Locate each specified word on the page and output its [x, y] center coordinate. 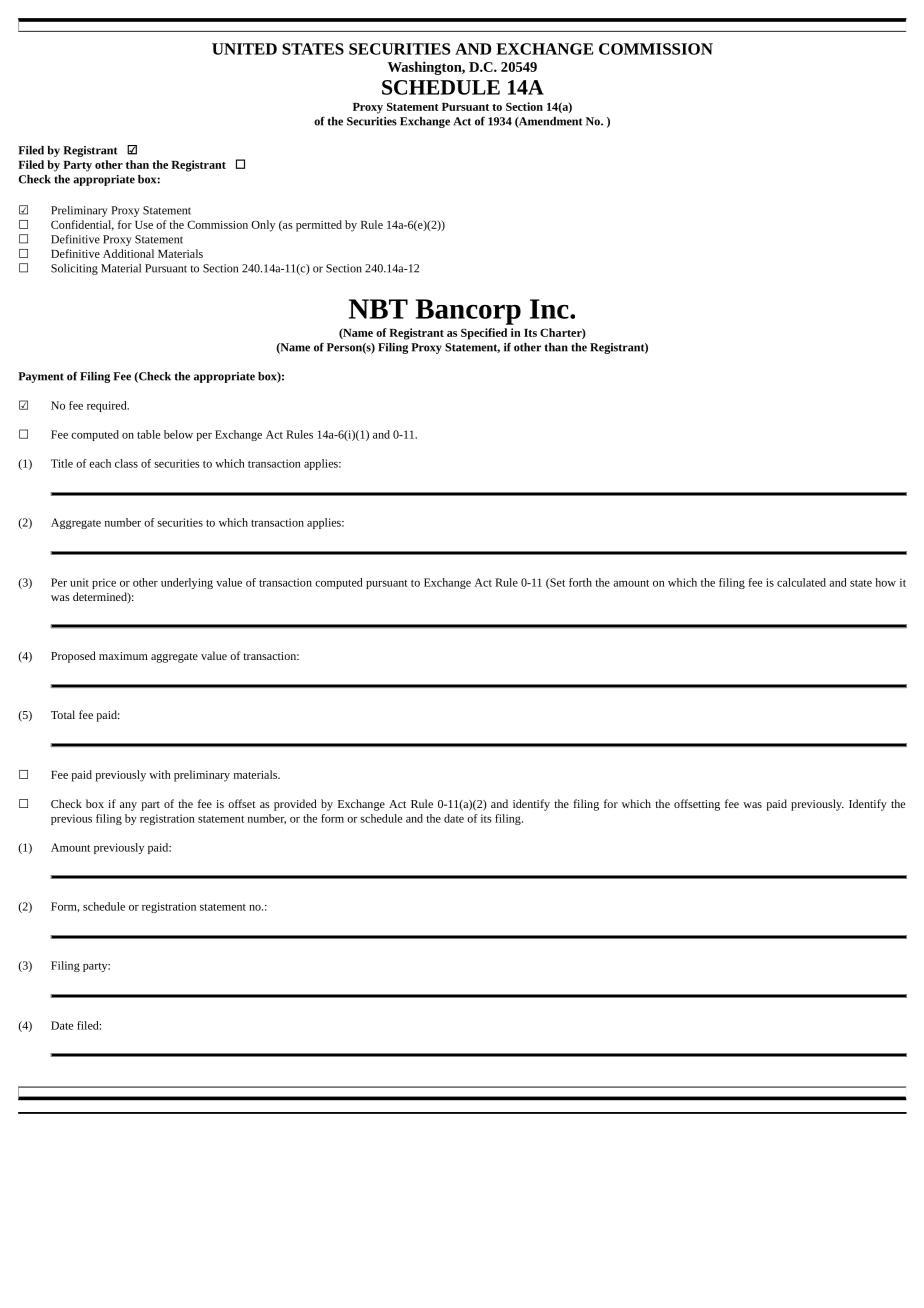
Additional [128, 253]
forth [580, 582]
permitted [319, 226]
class [126, 463]
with [160, 774]
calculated [801, 582]
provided [295, 805]
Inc [550, 309]
